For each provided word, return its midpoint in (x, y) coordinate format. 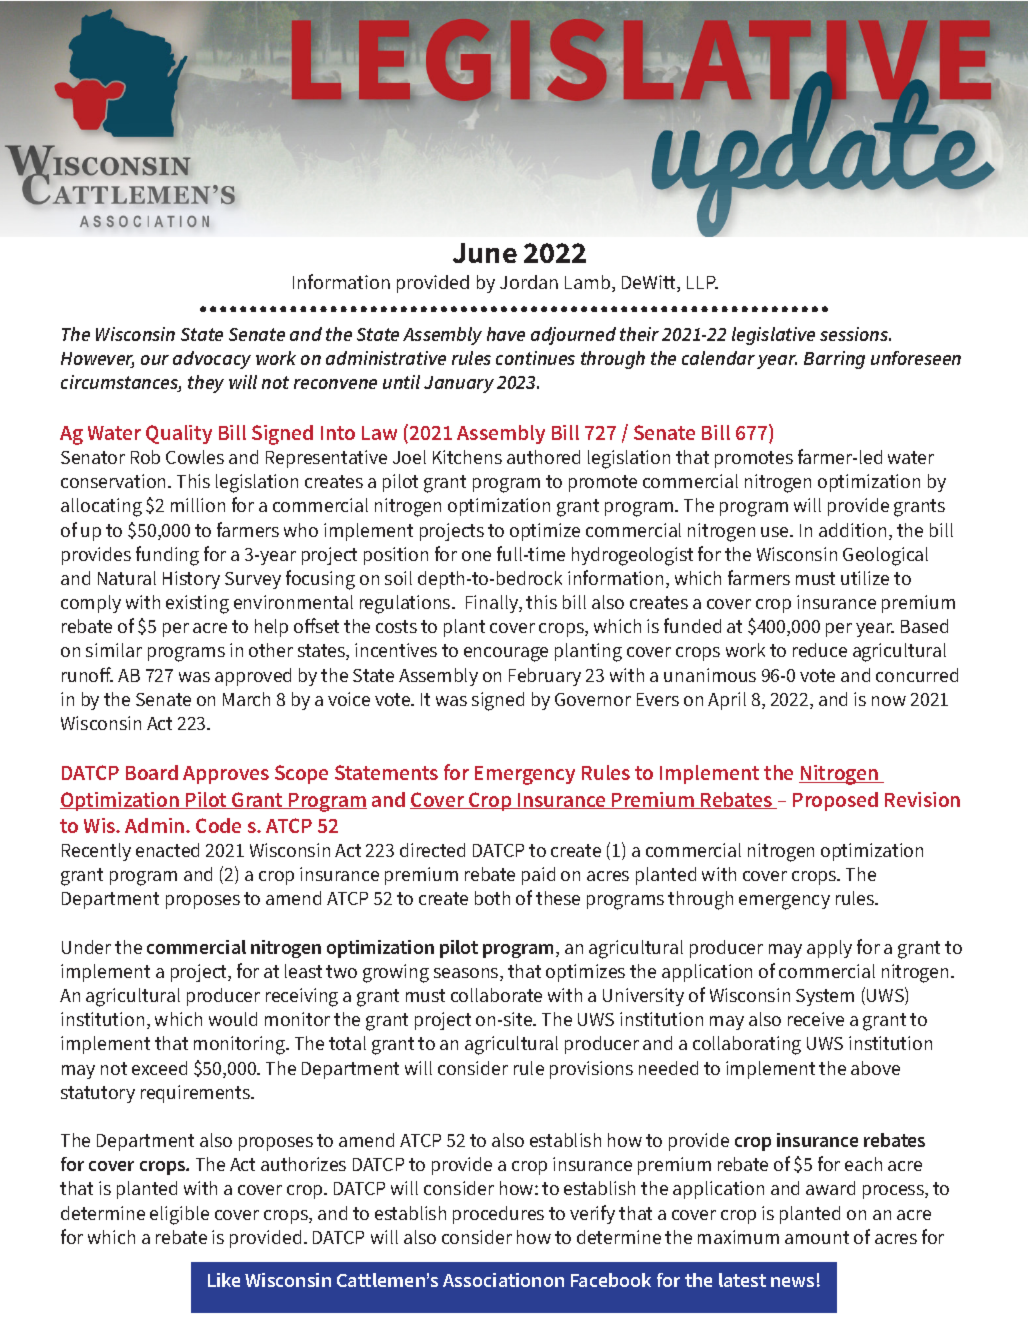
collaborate (496, 995)
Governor (593, 699)
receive (816, 1019)
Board (152, 772)
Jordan (529, 282)
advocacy (212, 360)
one (476, 556)
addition (852, 530)
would (233, 1019)
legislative (773, 336)
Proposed (835, 801)
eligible (179, 1215)
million (198, 505)
